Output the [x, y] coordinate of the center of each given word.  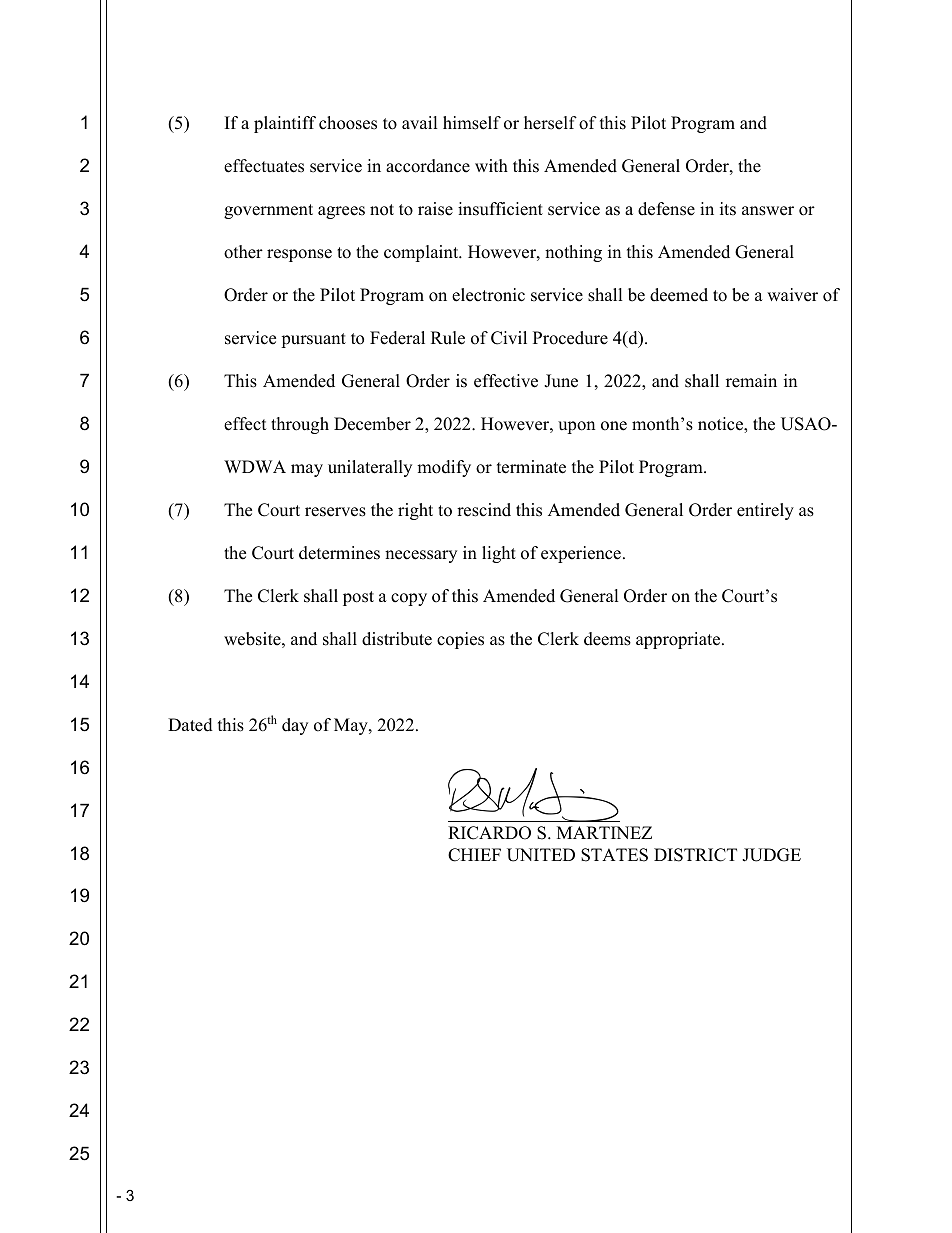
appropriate [679, 640]
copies [460, 640]
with [491, 165]
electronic [488, 295]
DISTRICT [695, 855]
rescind [484, 510]
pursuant [313, 340]
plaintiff [285, 124]
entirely [765, 511]
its [728, 209]
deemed [679, 295]
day [295, 726]
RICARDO [489, 833]
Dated [190, 725]
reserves [335, 512]
